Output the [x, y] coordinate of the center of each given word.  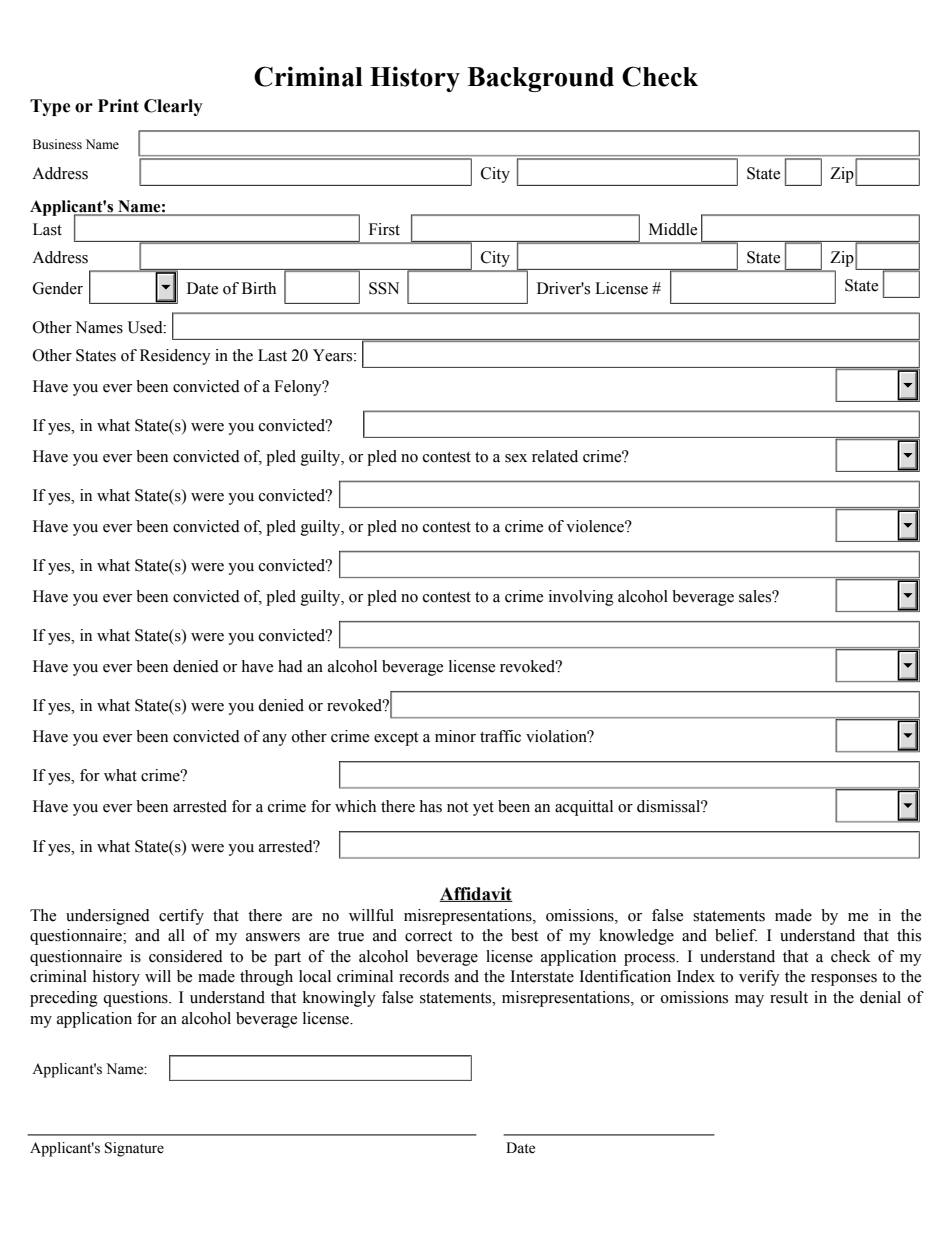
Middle [673, 229]
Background [540, 79]
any [275, 740]
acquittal [584, 808]
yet [483, 809]
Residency [175, 357]
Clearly [173, 107]
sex [516, 458]
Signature [134, 1149]
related [555, 456]
